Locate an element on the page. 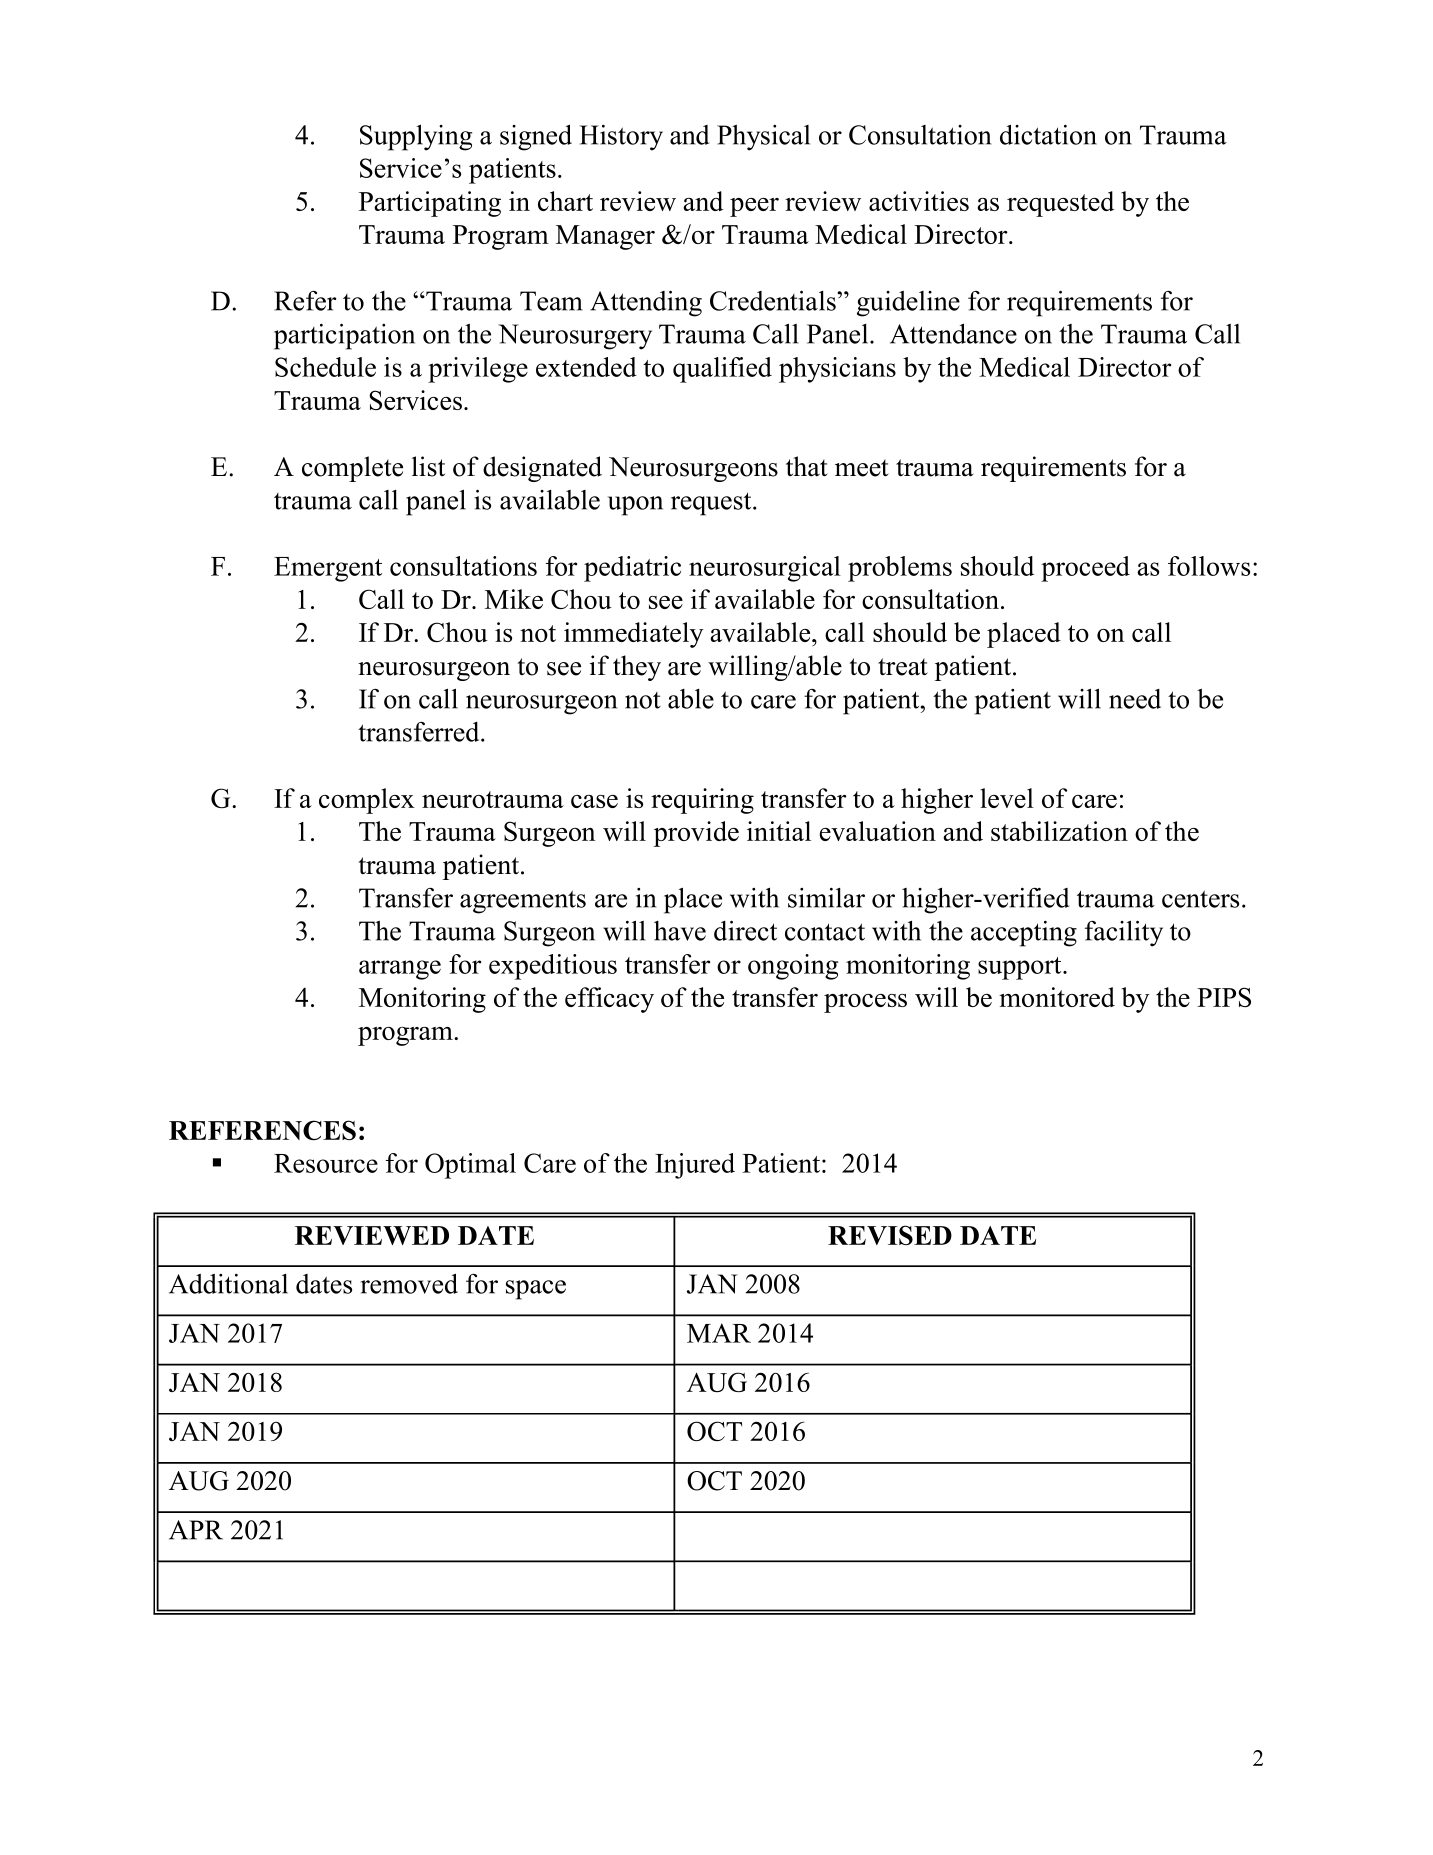 Image resolution: width=1433 pixels, height=1855 pixels. dictation is located at coordinates (1048, 134).
